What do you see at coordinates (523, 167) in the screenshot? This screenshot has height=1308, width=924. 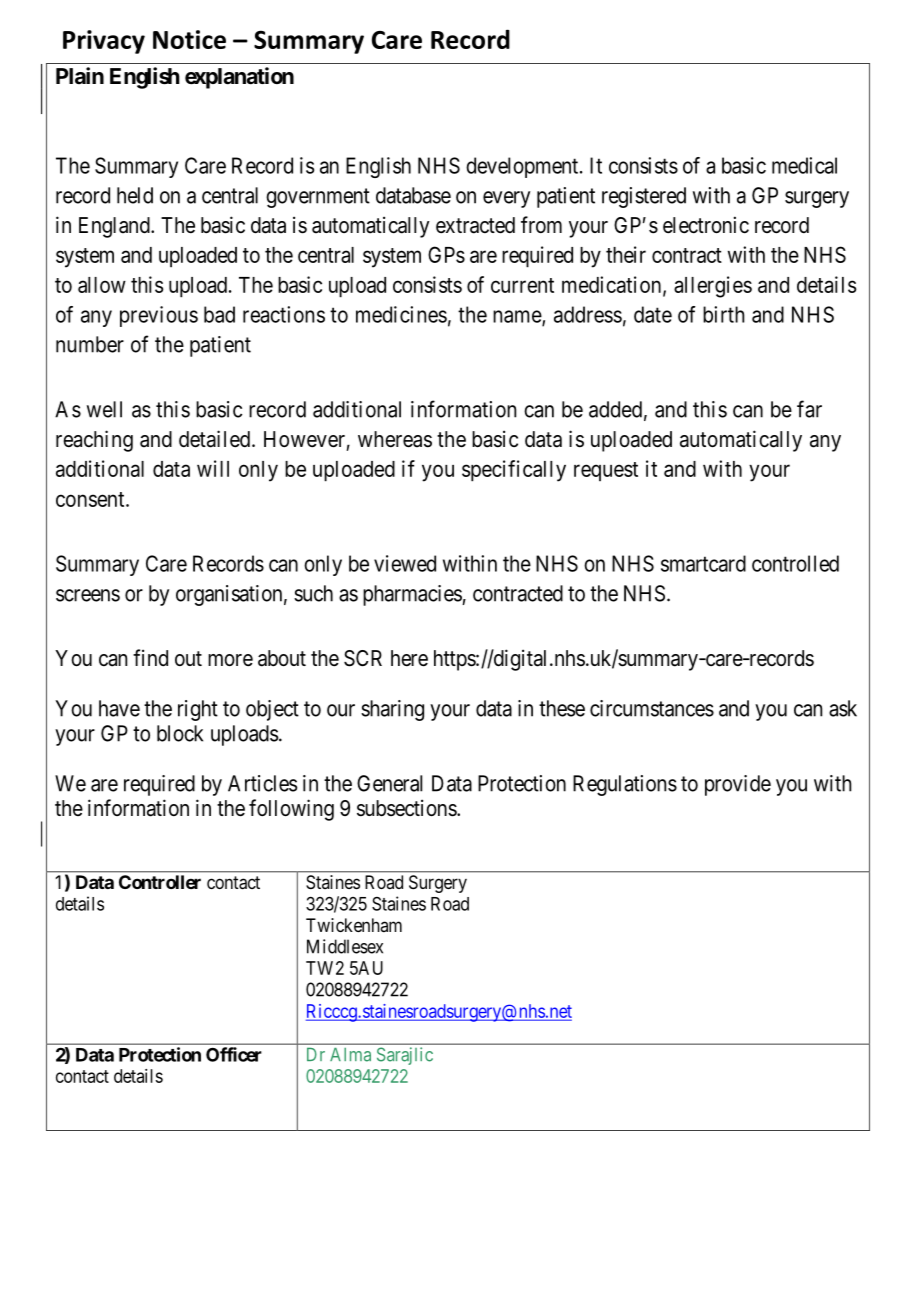 I see `development` at bounding box center [523, 167].
